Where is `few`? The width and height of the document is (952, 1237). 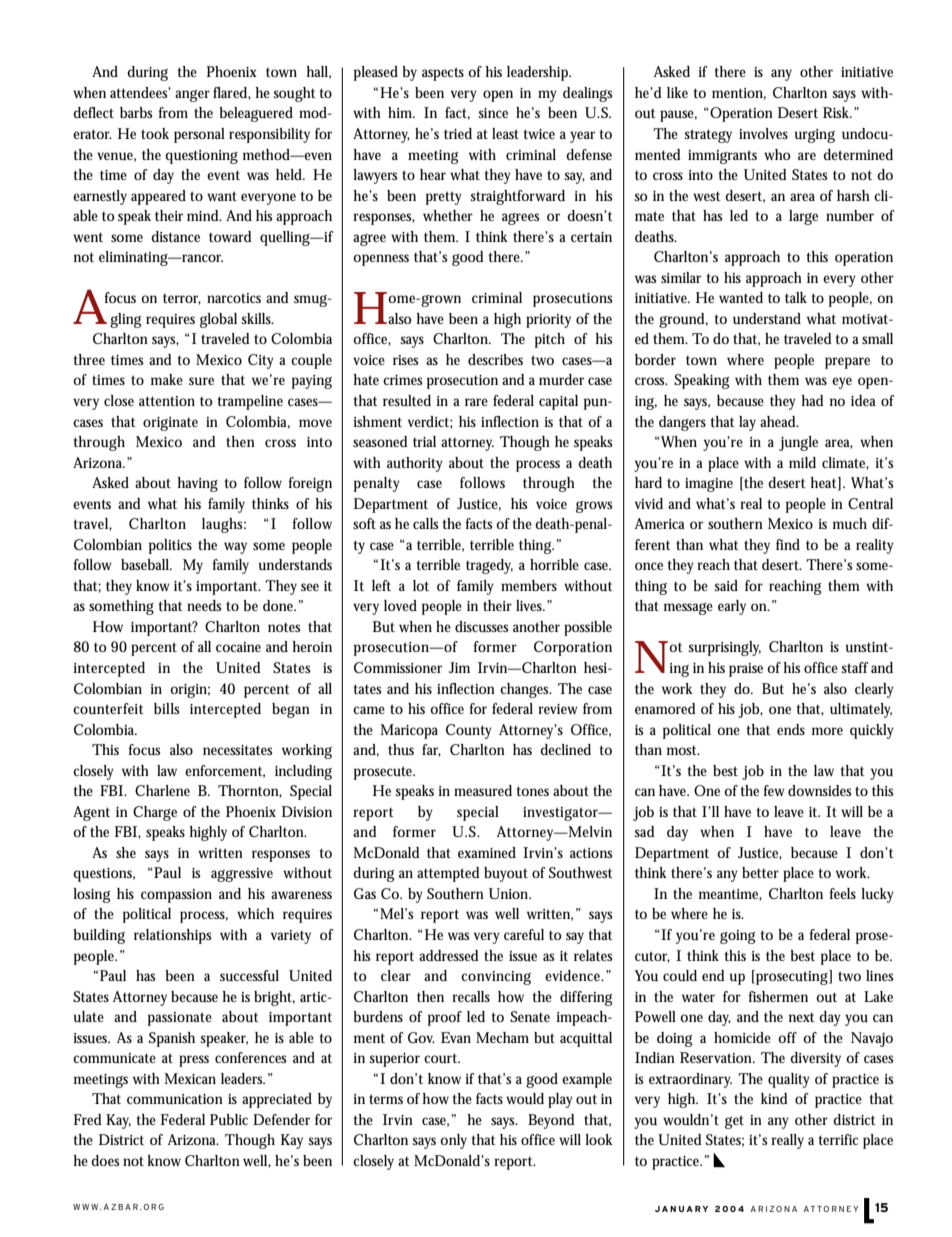
few is located at coordinates (774, 790).
